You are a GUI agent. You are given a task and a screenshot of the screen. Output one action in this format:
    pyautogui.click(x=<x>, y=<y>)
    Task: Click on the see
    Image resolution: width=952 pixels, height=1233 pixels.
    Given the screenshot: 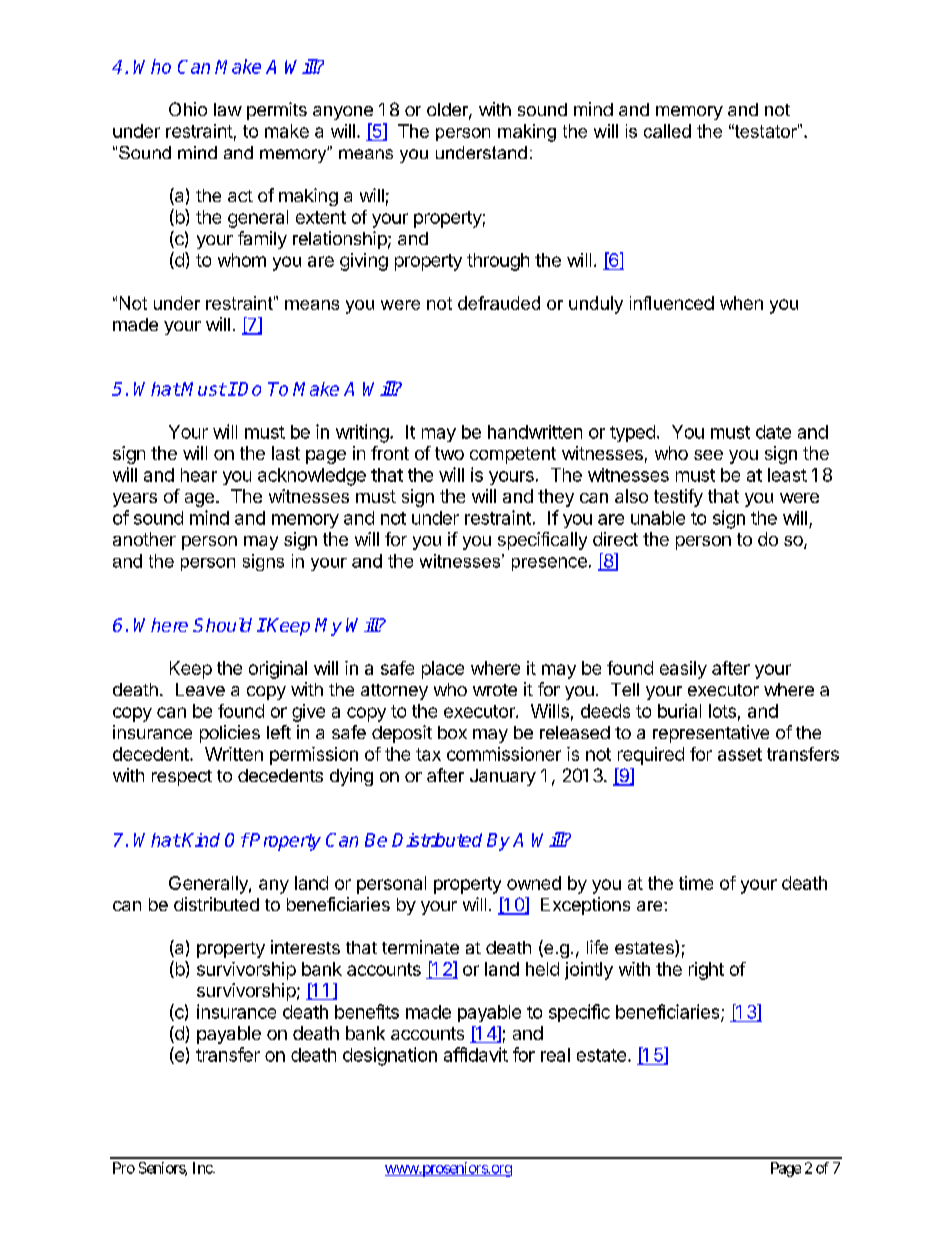 What is the action you would take?
    pyautogui.click(x=708, y=455)
